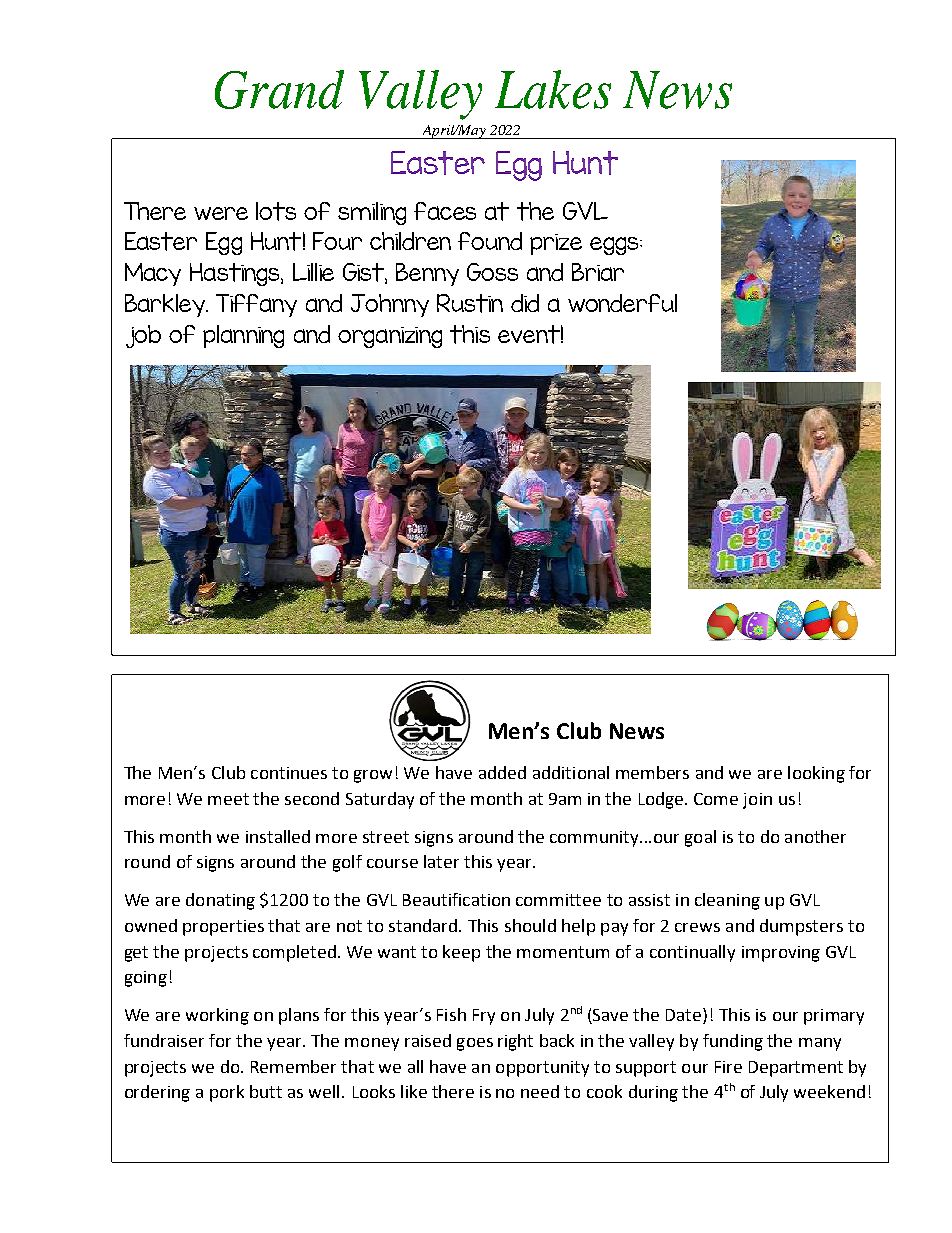 The height and width of the page is (1233, 952). What do you see at coordinates (553, 89) in the page?
I see `Lakes` at bounding box center [553, 89].
